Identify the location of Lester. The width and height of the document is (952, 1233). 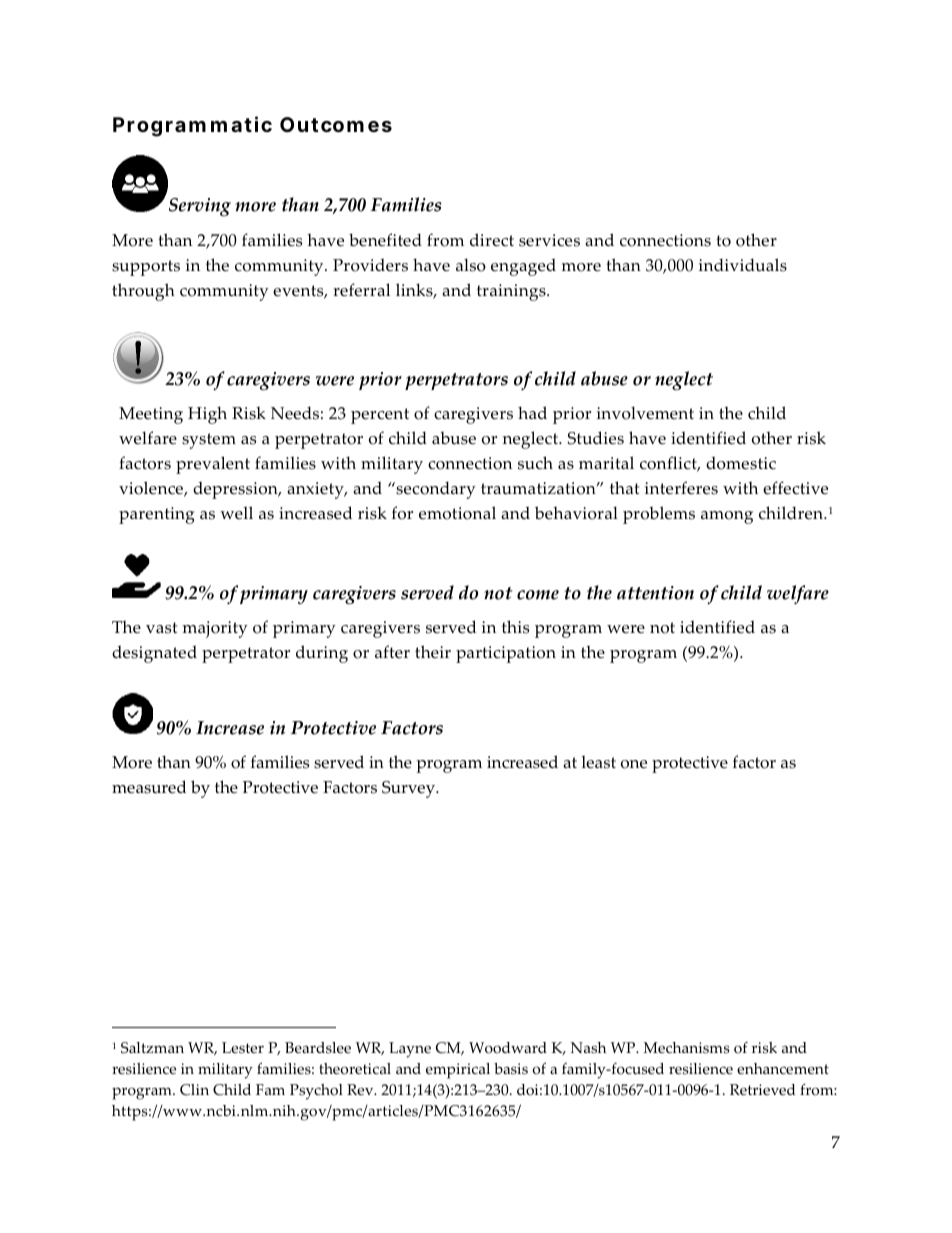
(243, 1048).
